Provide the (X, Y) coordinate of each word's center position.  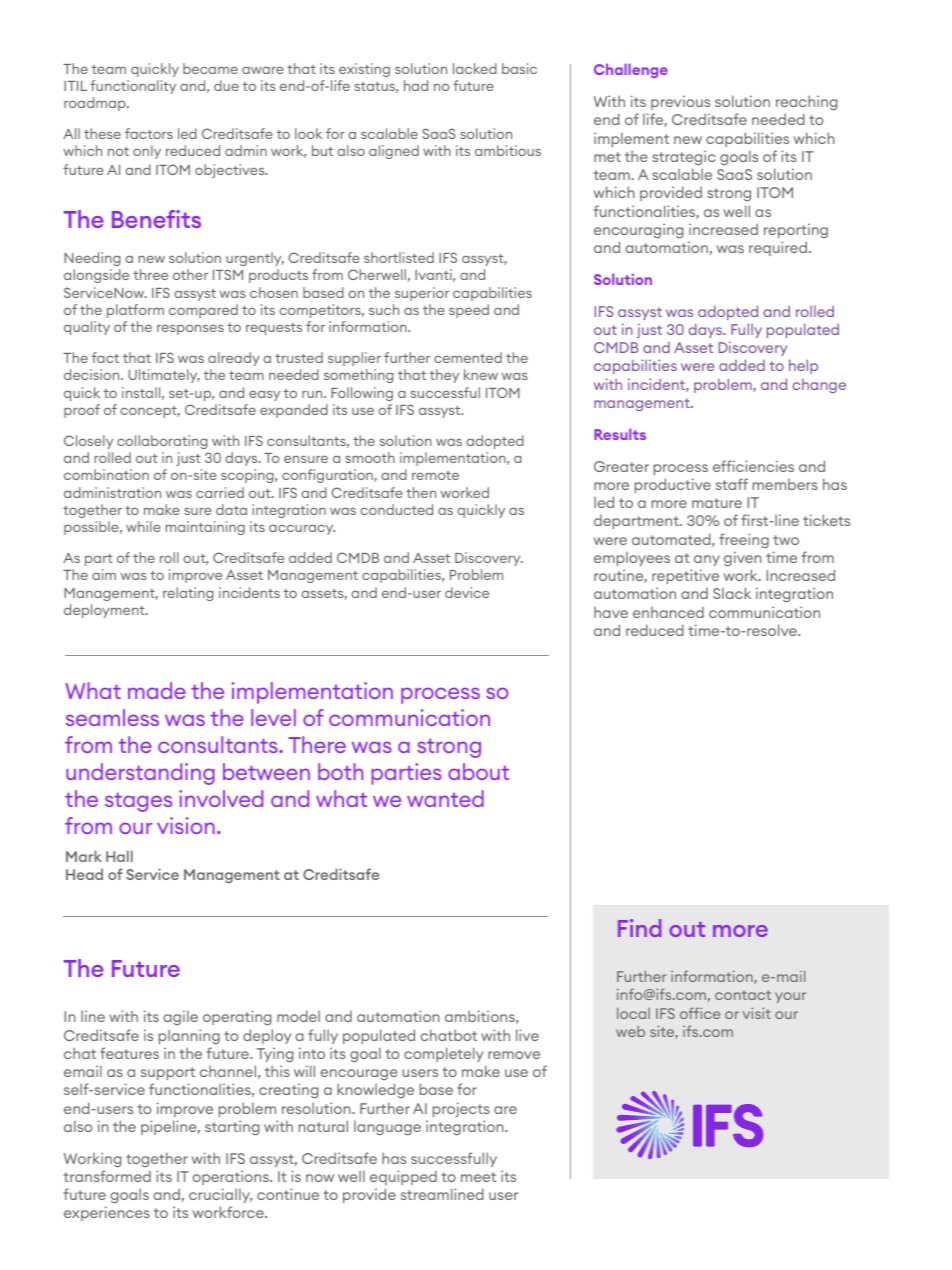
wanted (445, 798)
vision (186, 825)
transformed (107, 1176)
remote (435, 475)
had (416, 85)
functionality (133, 87)
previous (680, 102)
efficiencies (753, 466)
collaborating (162, 442)
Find (639, 928)
